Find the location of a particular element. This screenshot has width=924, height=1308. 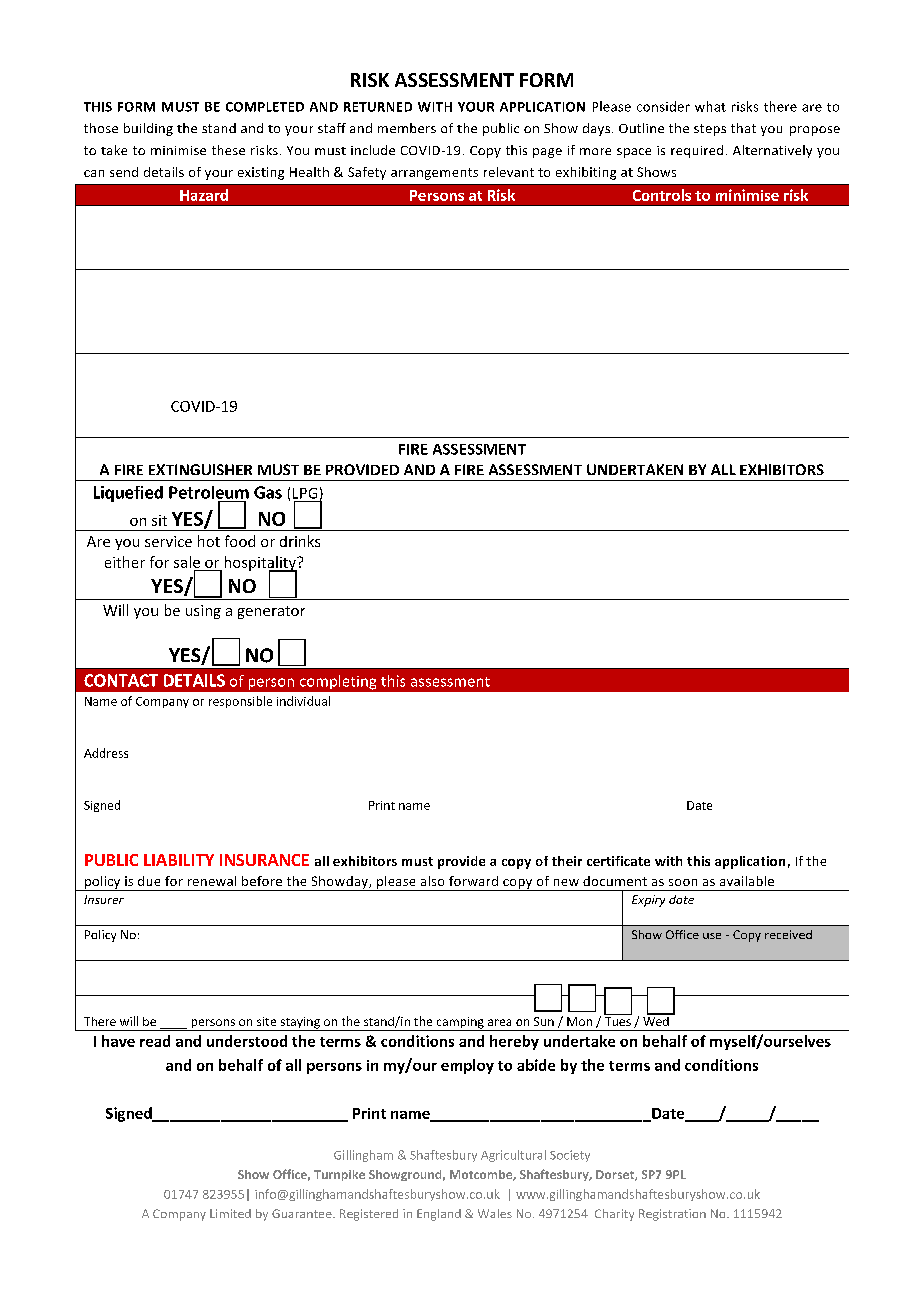

use is located at coordinates (712, 936).
